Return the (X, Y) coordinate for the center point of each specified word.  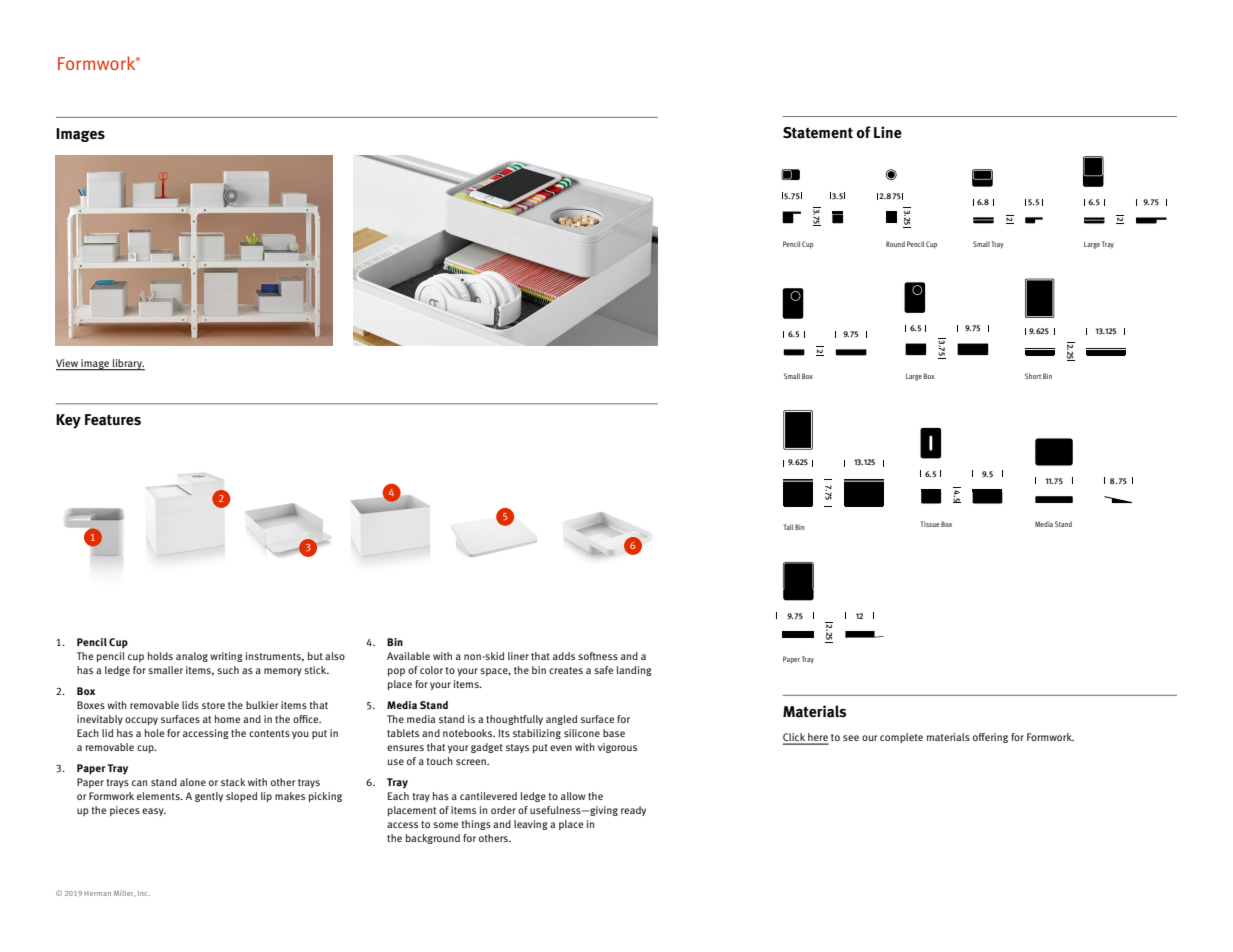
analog (192, 657)
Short (1033, 376)
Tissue (930, 524)
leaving (530, 825)
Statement (818, 133)
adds (564, 656)
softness (598, 656)
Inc (144, 893)
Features (113, 420)
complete (901, 738)
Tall (788, 527)
